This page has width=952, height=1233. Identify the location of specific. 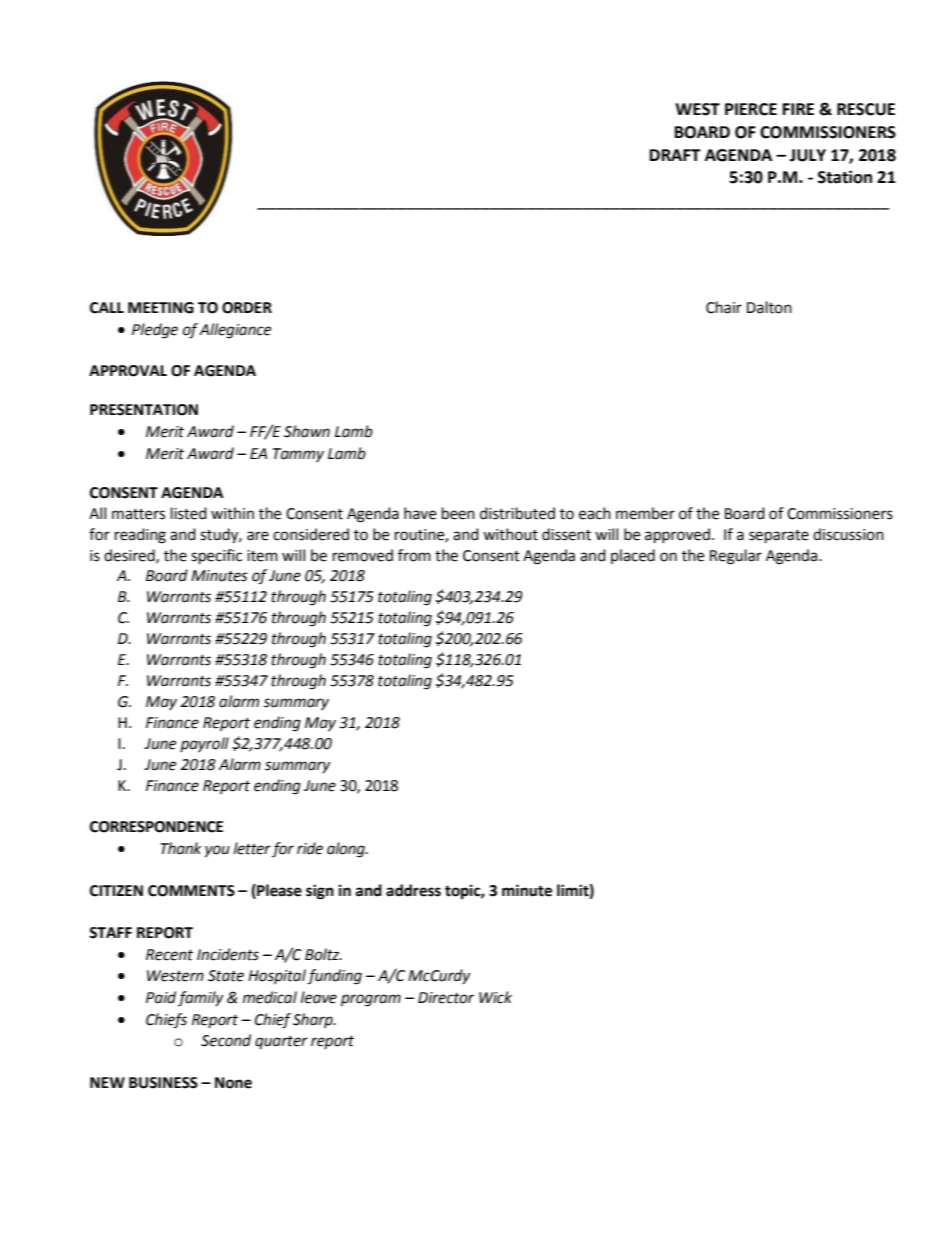
(216, 557).
